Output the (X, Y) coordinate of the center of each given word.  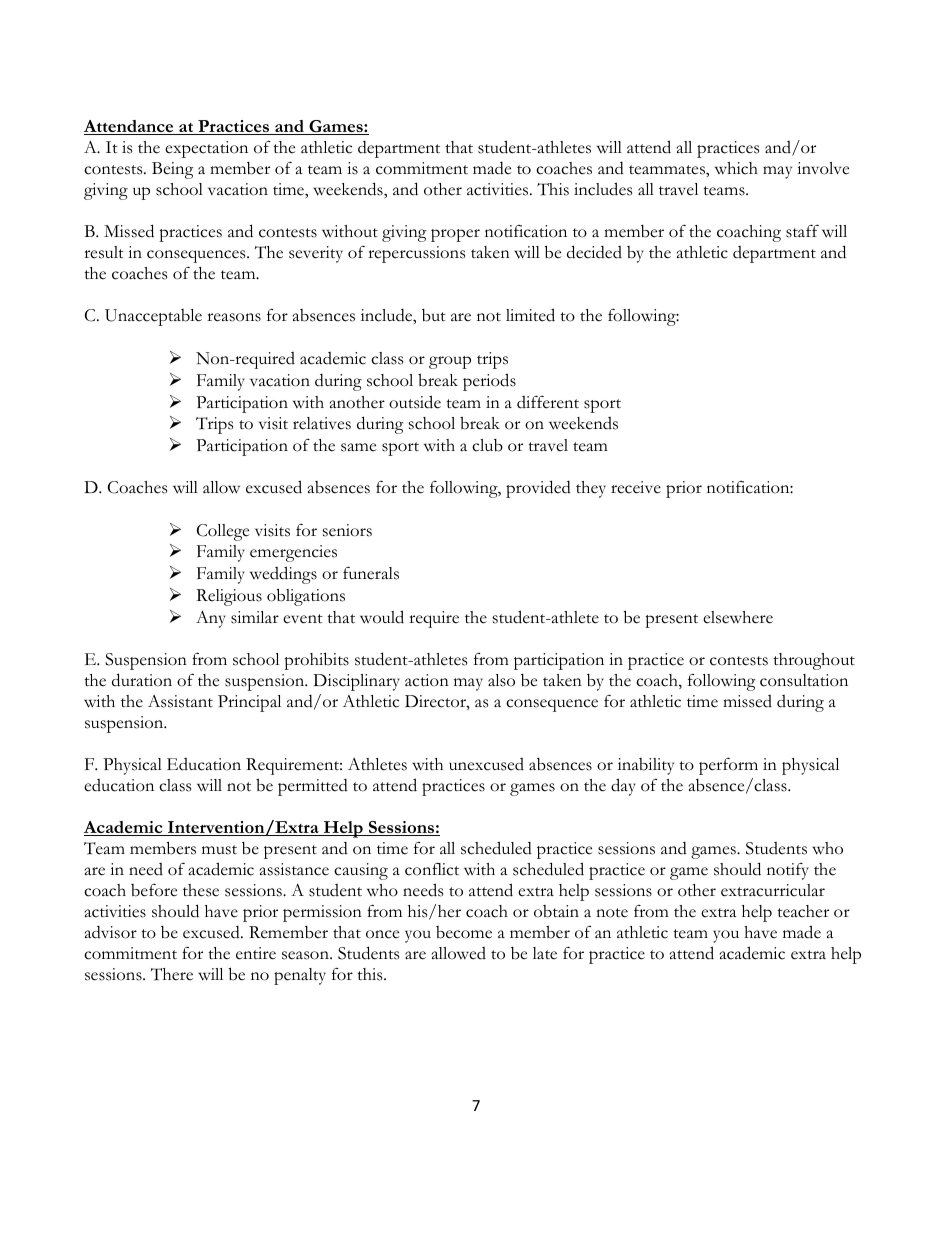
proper (455, 235)
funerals (371, 573)
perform (728, 766)
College (223, 532)
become (464, 932)
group (450, 362)
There (172, 974)
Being (173, 170)
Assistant (180, 701)
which (736, 168)
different (548, 402)
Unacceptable (153, 317)
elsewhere (738, 617)
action (427, 680)
